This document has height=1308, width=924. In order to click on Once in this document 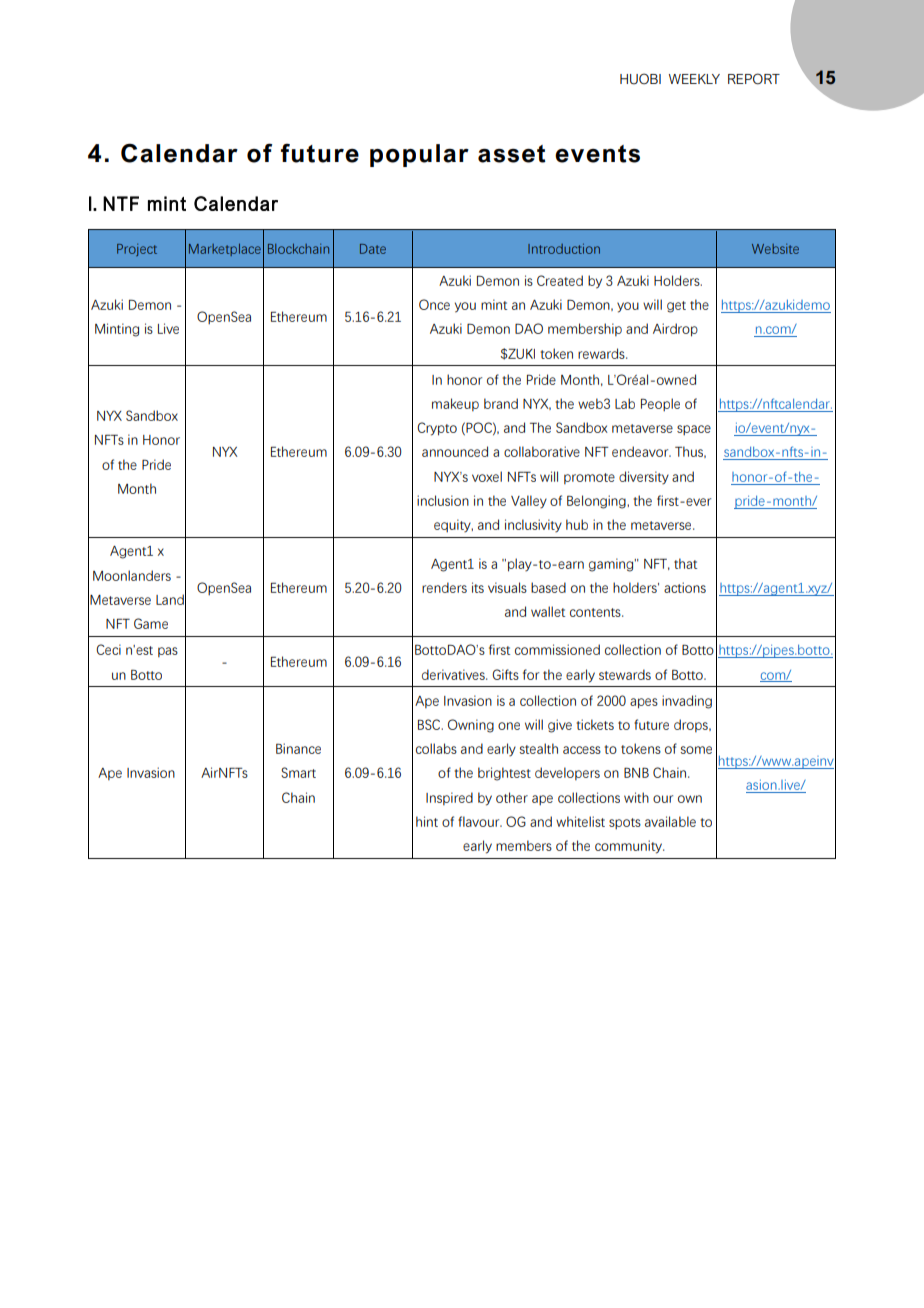, I will do `click(434, 304)`.
